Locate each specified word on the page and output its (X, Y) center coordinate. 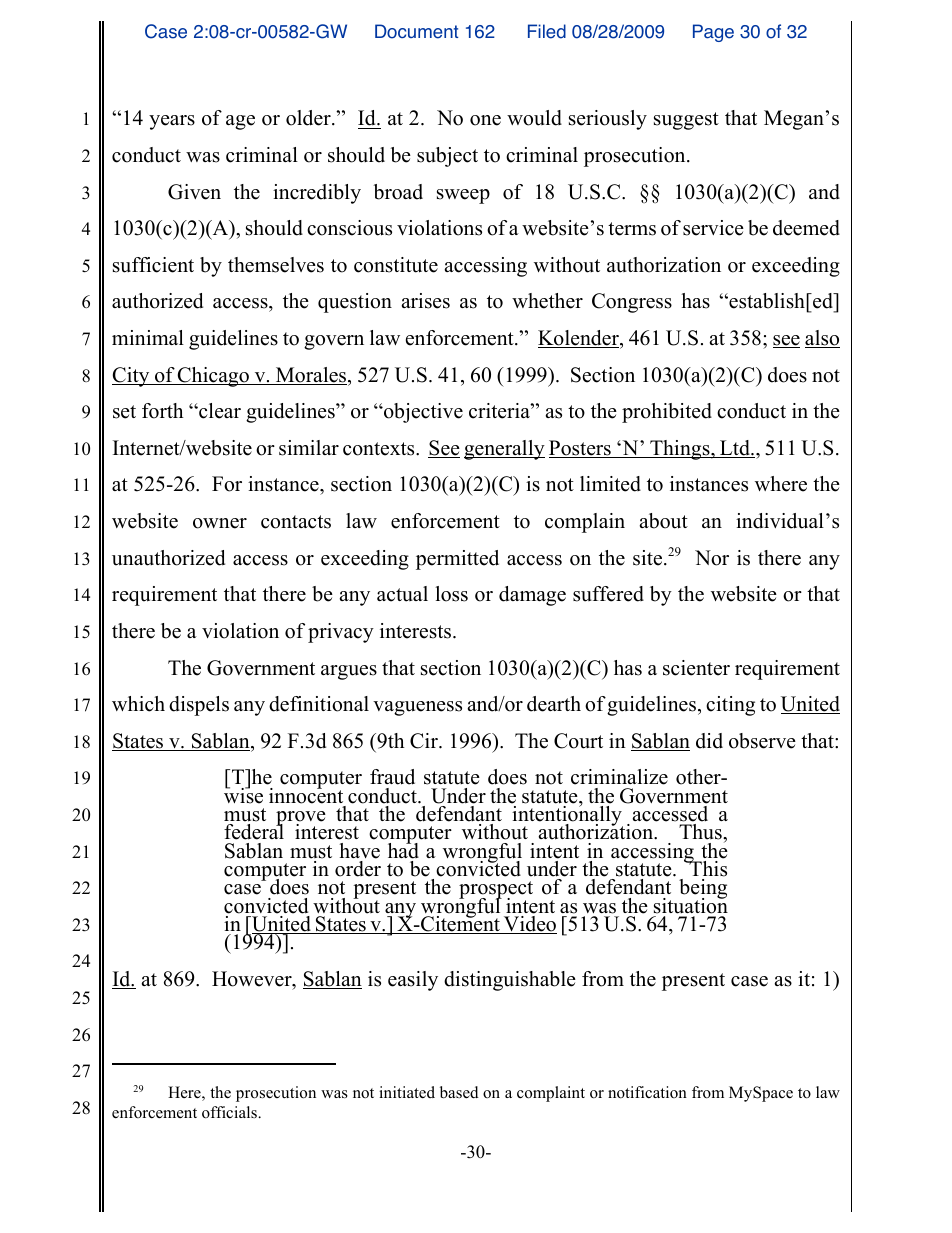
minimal (148, 337)
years (172, 122)
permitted (457, 560)
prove (301, 820)
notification (647, 1092)
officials (230, 1112)
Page (713, 33)
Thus (701, 832)
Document (416, 31)
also (822, 339)
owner (220, 523)
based (459, 1092)
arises (425, 301)
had (403, 850)
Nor (712, 558)
